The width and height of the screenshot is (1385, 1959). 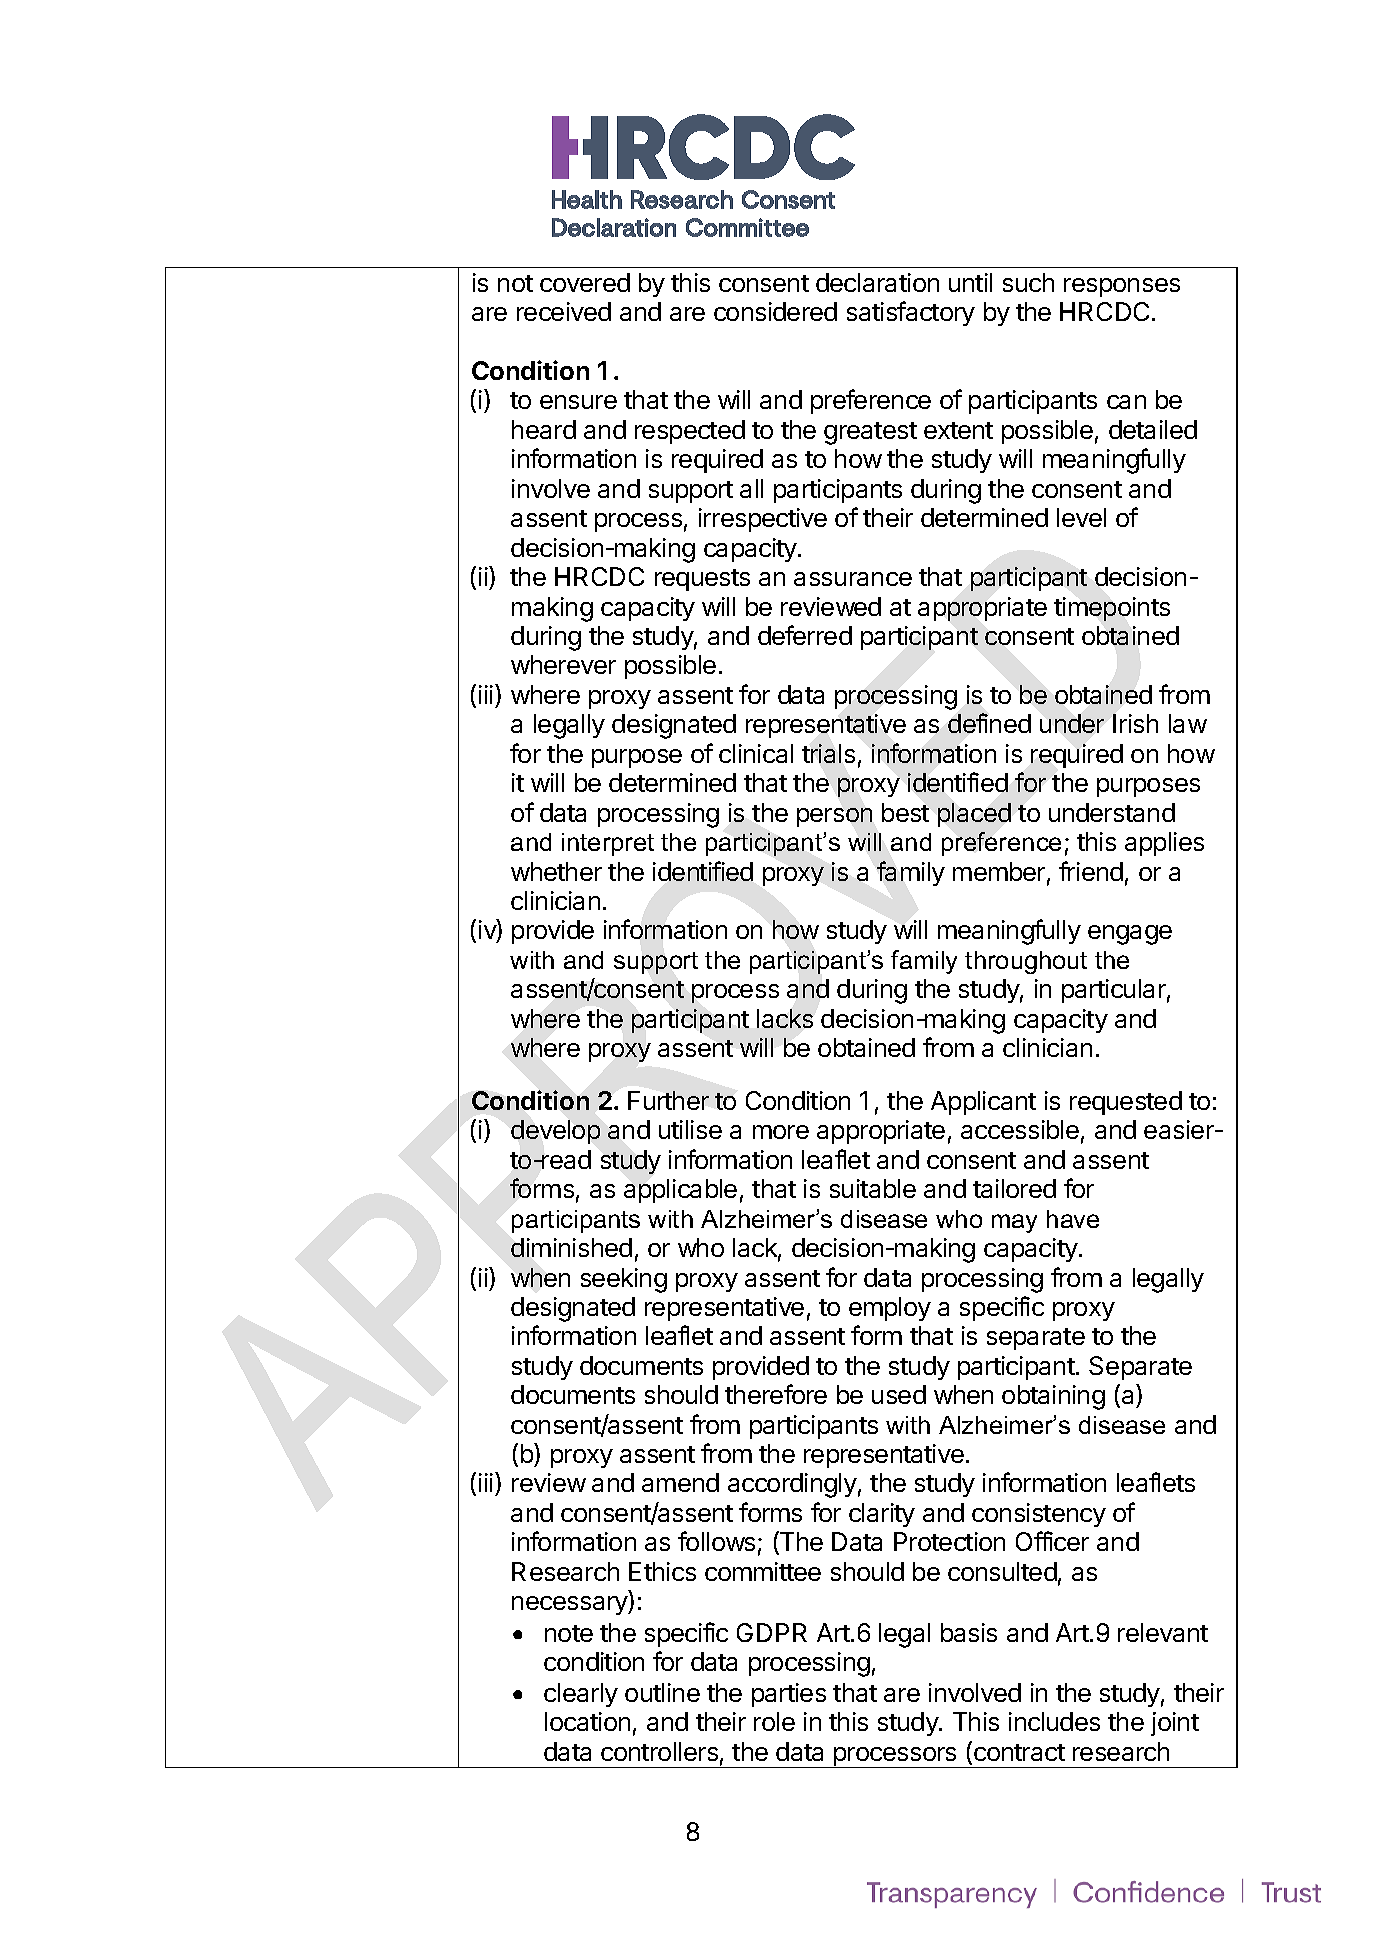 What do you see at coordinates (587, 1721) in the screenshot?
I see `location` at bounding box center [587, 1721].
